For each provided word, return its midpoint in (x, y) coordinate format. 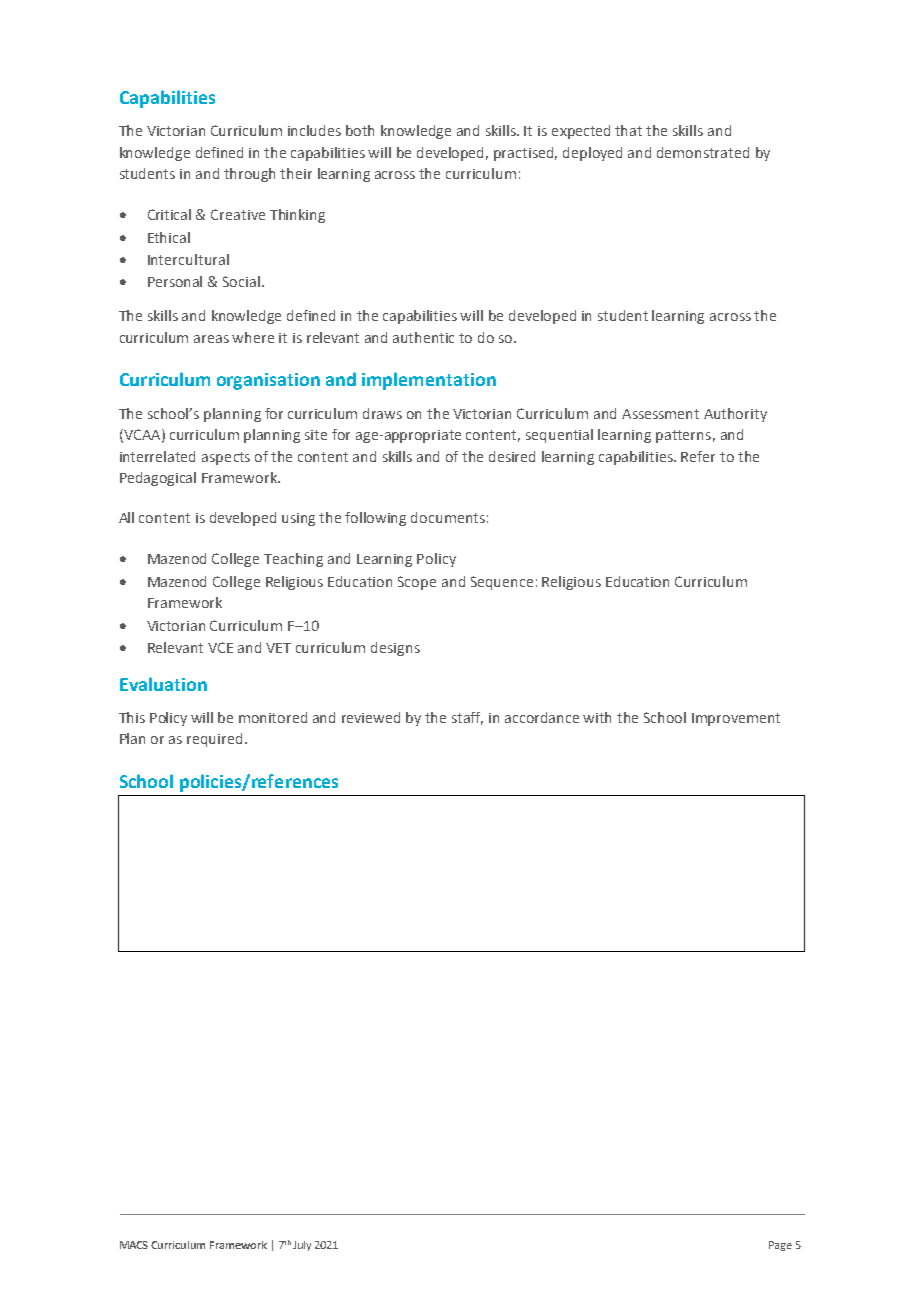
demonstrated (703, 152)
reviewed (371, 717)
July (302, 1246)
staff (467, 718)
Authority (735, 415)
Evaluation (163, 684)
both (360, 130)
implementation (429, 381)
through (249, 175)
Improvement (736, 719)
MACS (134, 1245)
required (214, 740)
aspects (226, 458)
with (597, 717)
